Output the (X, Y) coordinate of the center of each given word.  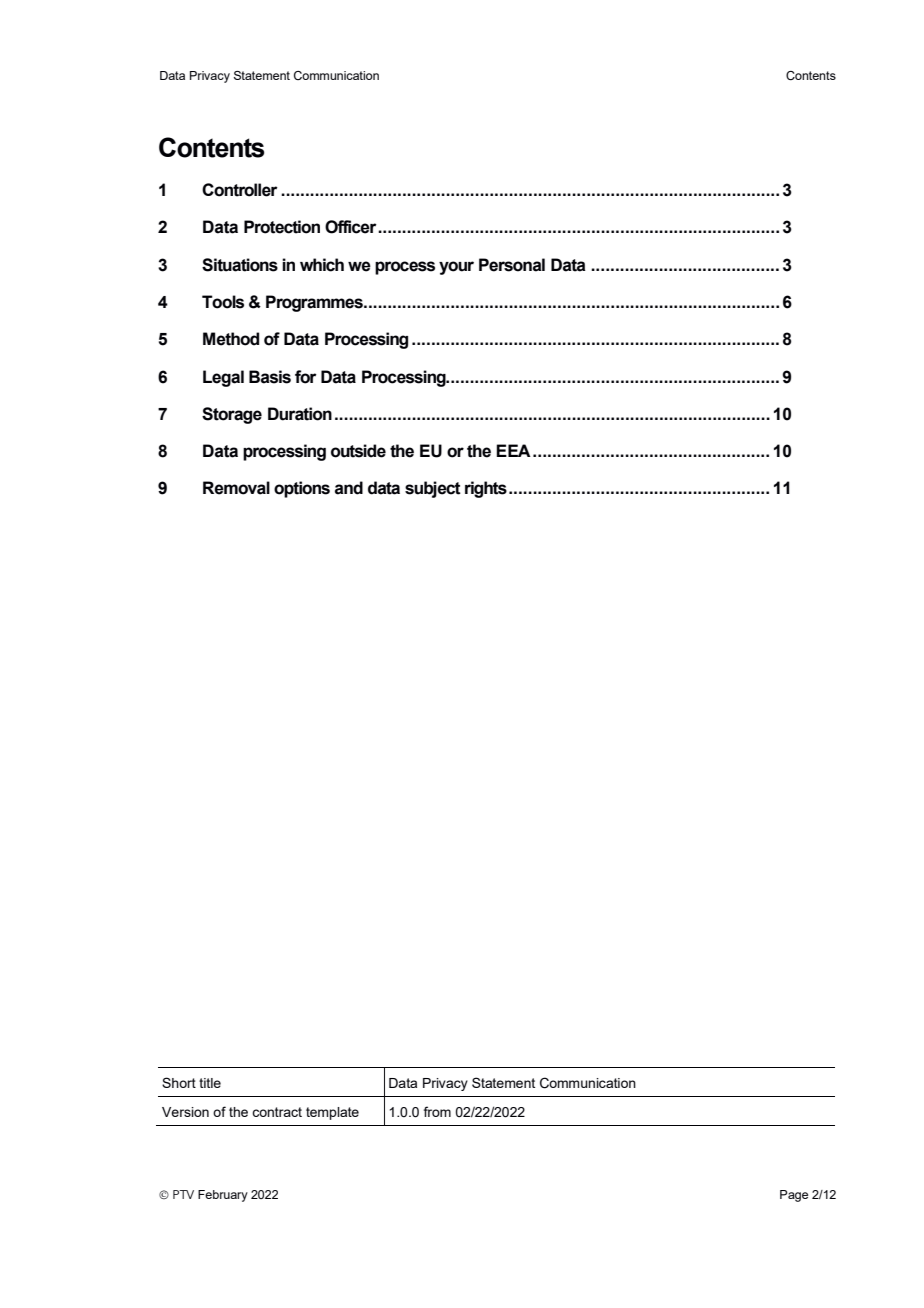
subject (433, 489)
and (349, 488)
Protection (282, 227)
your (456, 268)
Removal (236, 488)
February (223, 1196)
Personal (512, 265)
